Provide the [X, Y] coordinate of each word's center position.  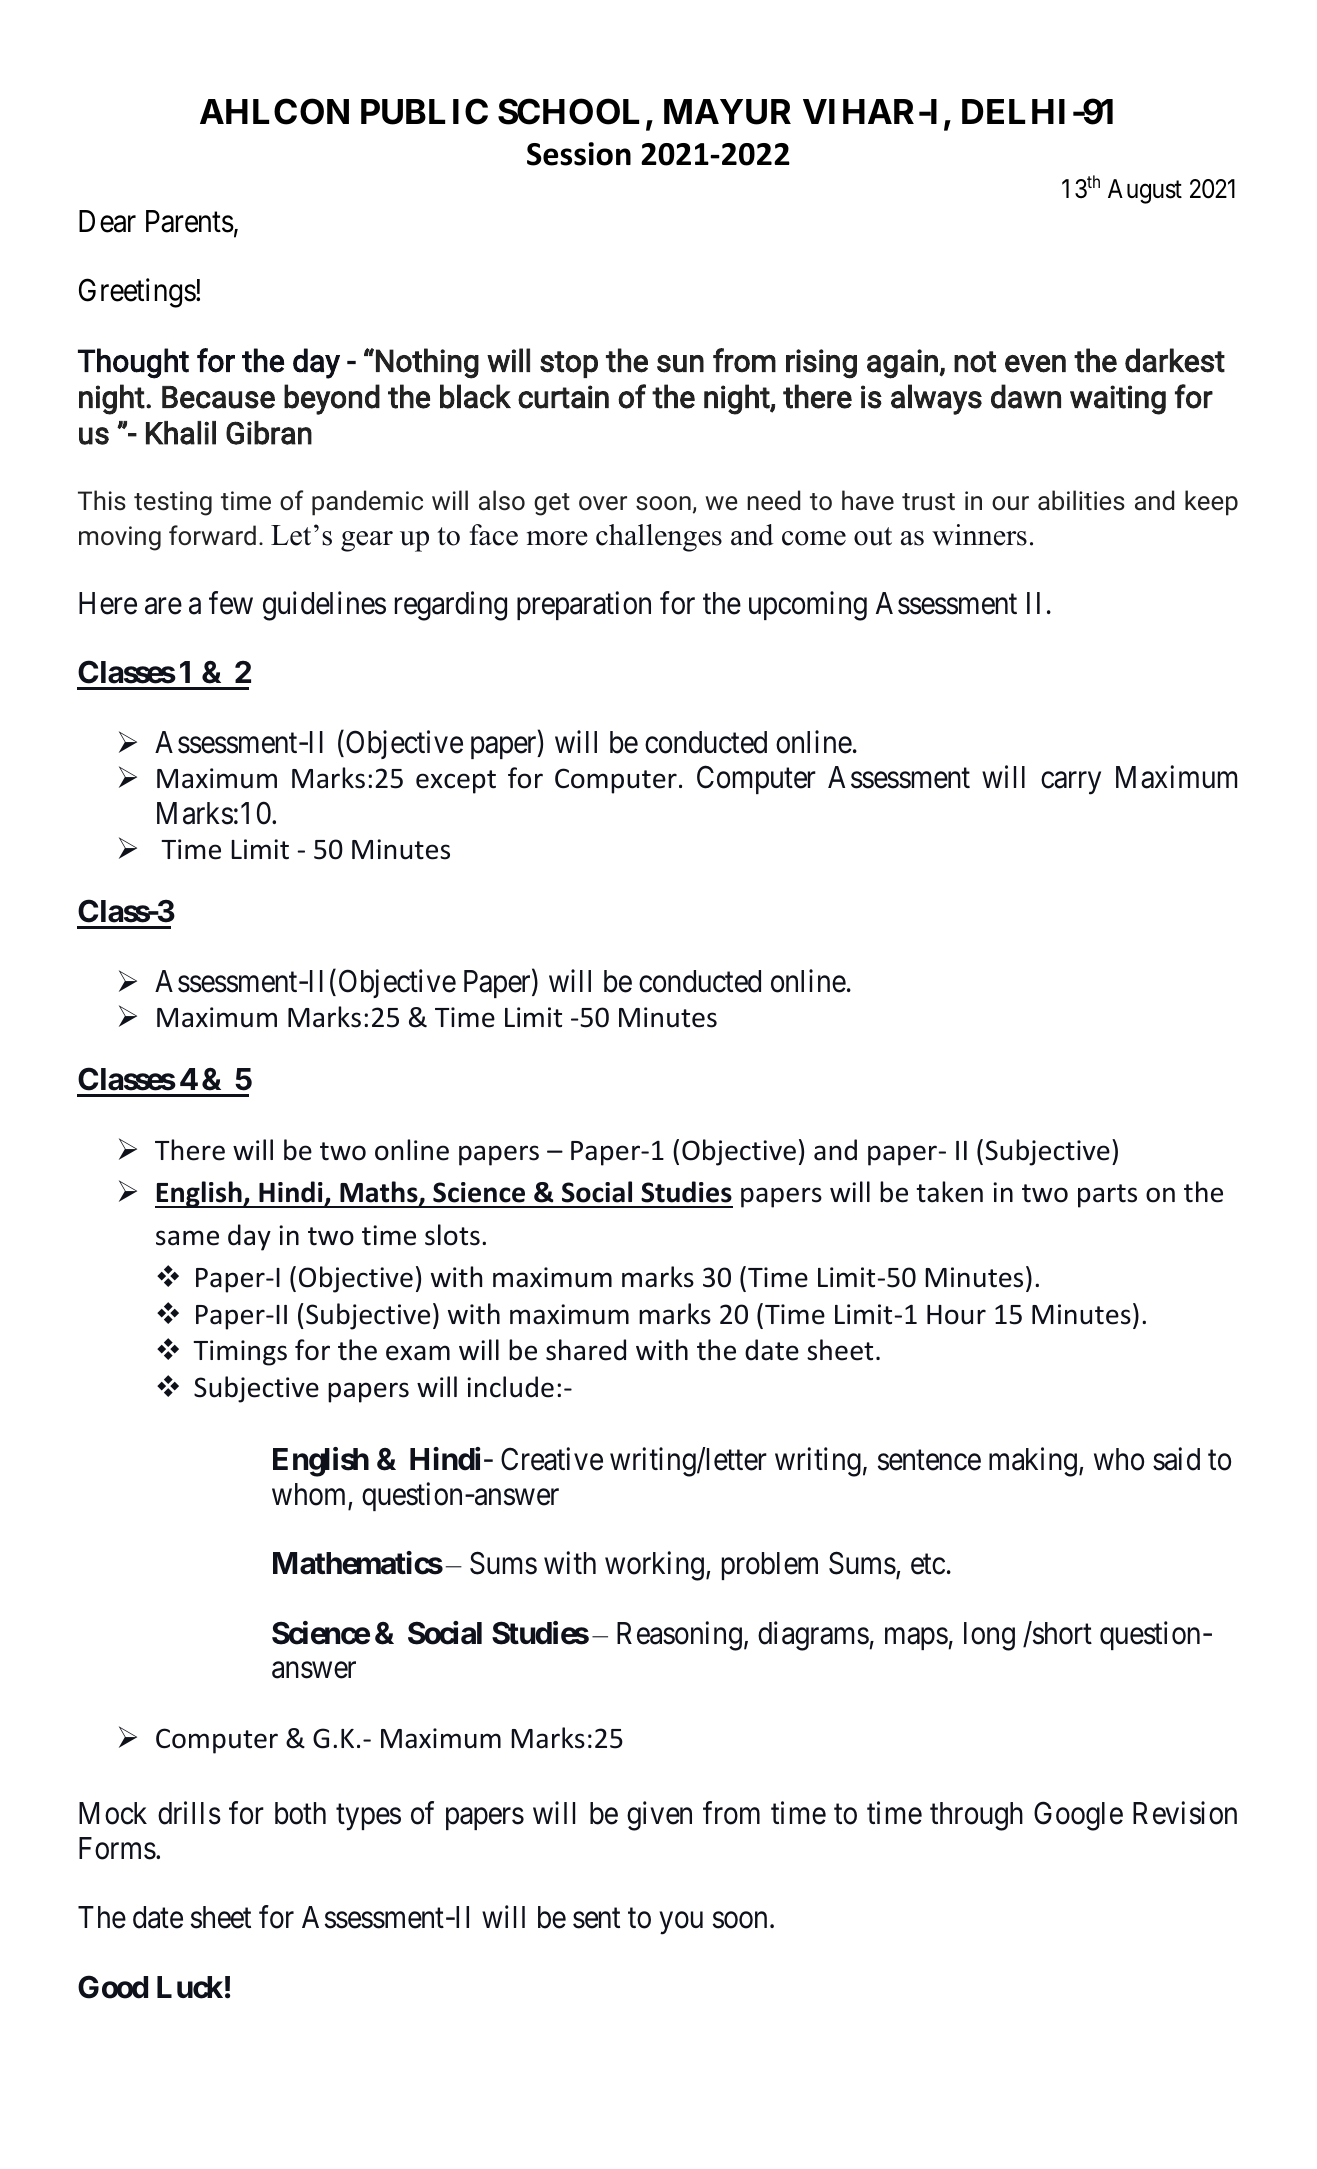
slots [452, 1235]
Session [579, 154]
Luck [190, 1987]
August [1145, 191]
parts [1107, 1196]
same [187, 1238]
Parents [190, 221]
